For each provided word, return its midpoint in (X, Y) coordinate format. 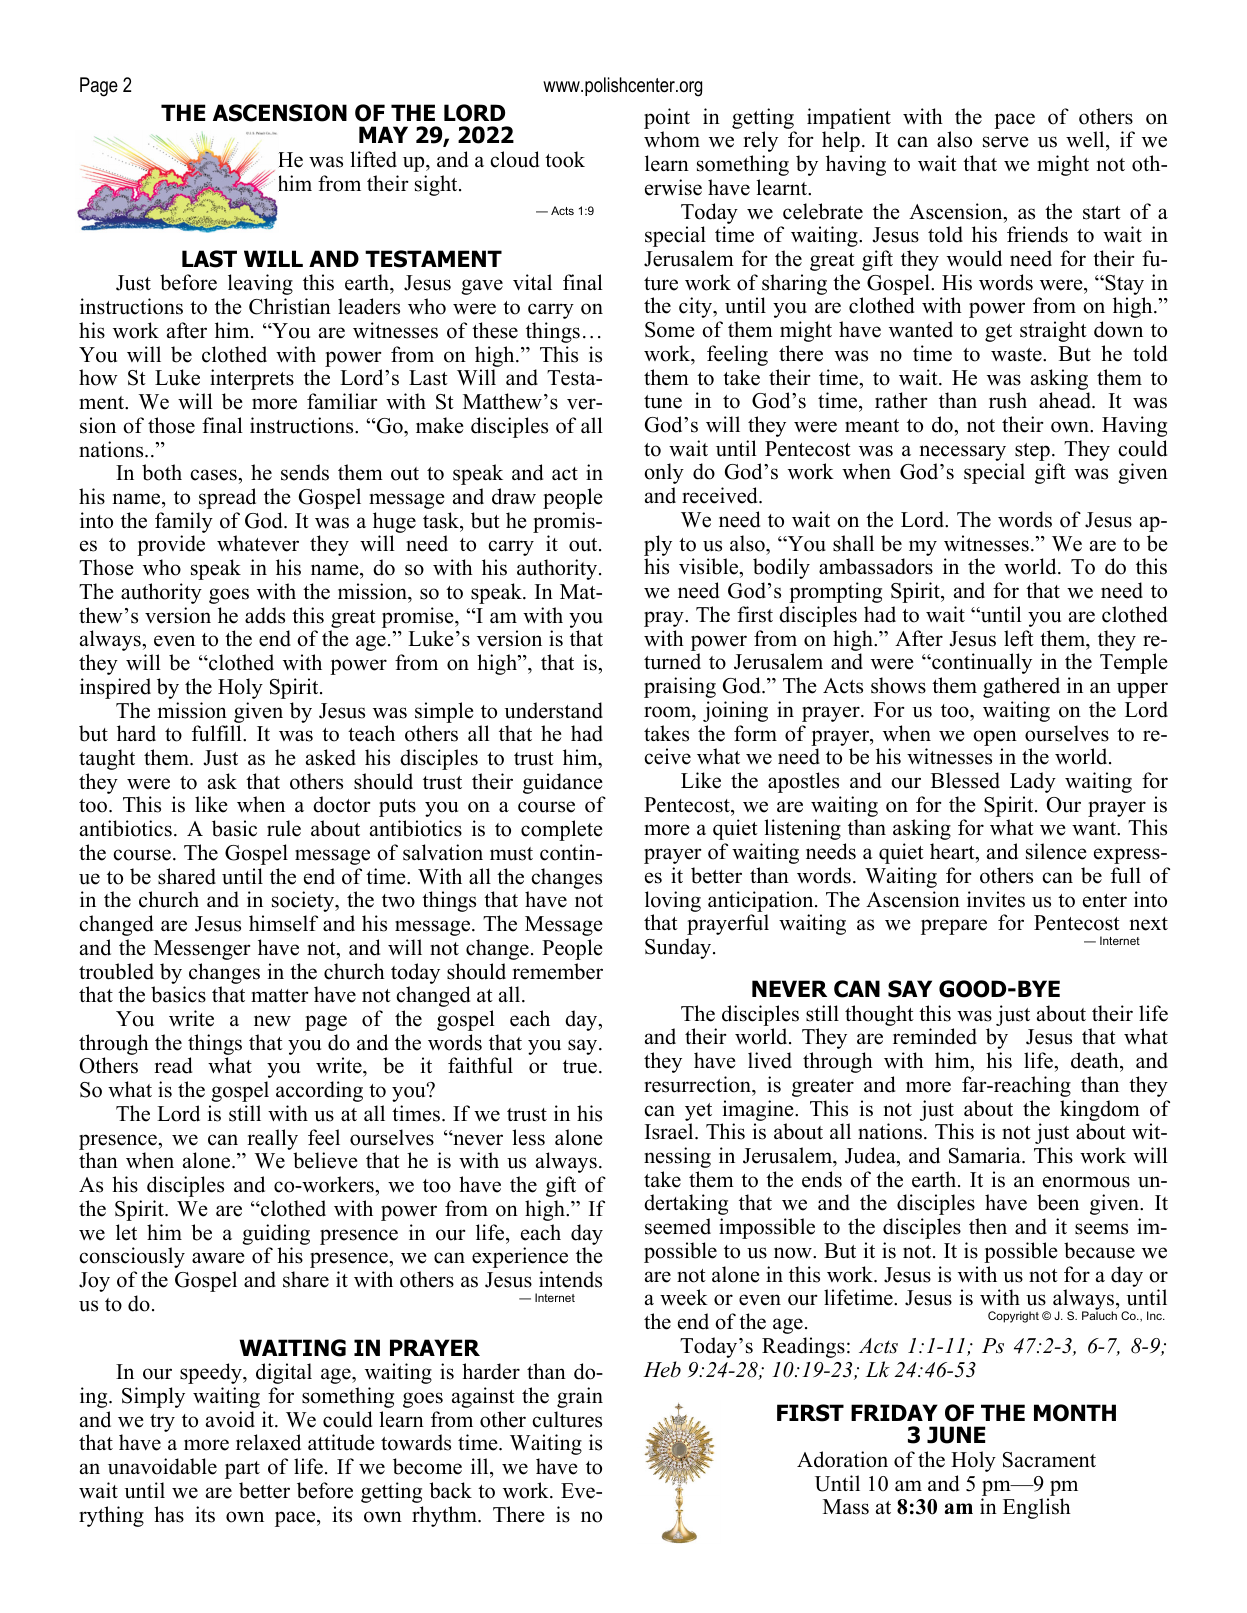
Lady (1033, 782)
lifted (373, 159)
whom (672, 139)
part (242, 1470)
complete (562, 830)
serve (1006, 142)
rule (284, 828)
